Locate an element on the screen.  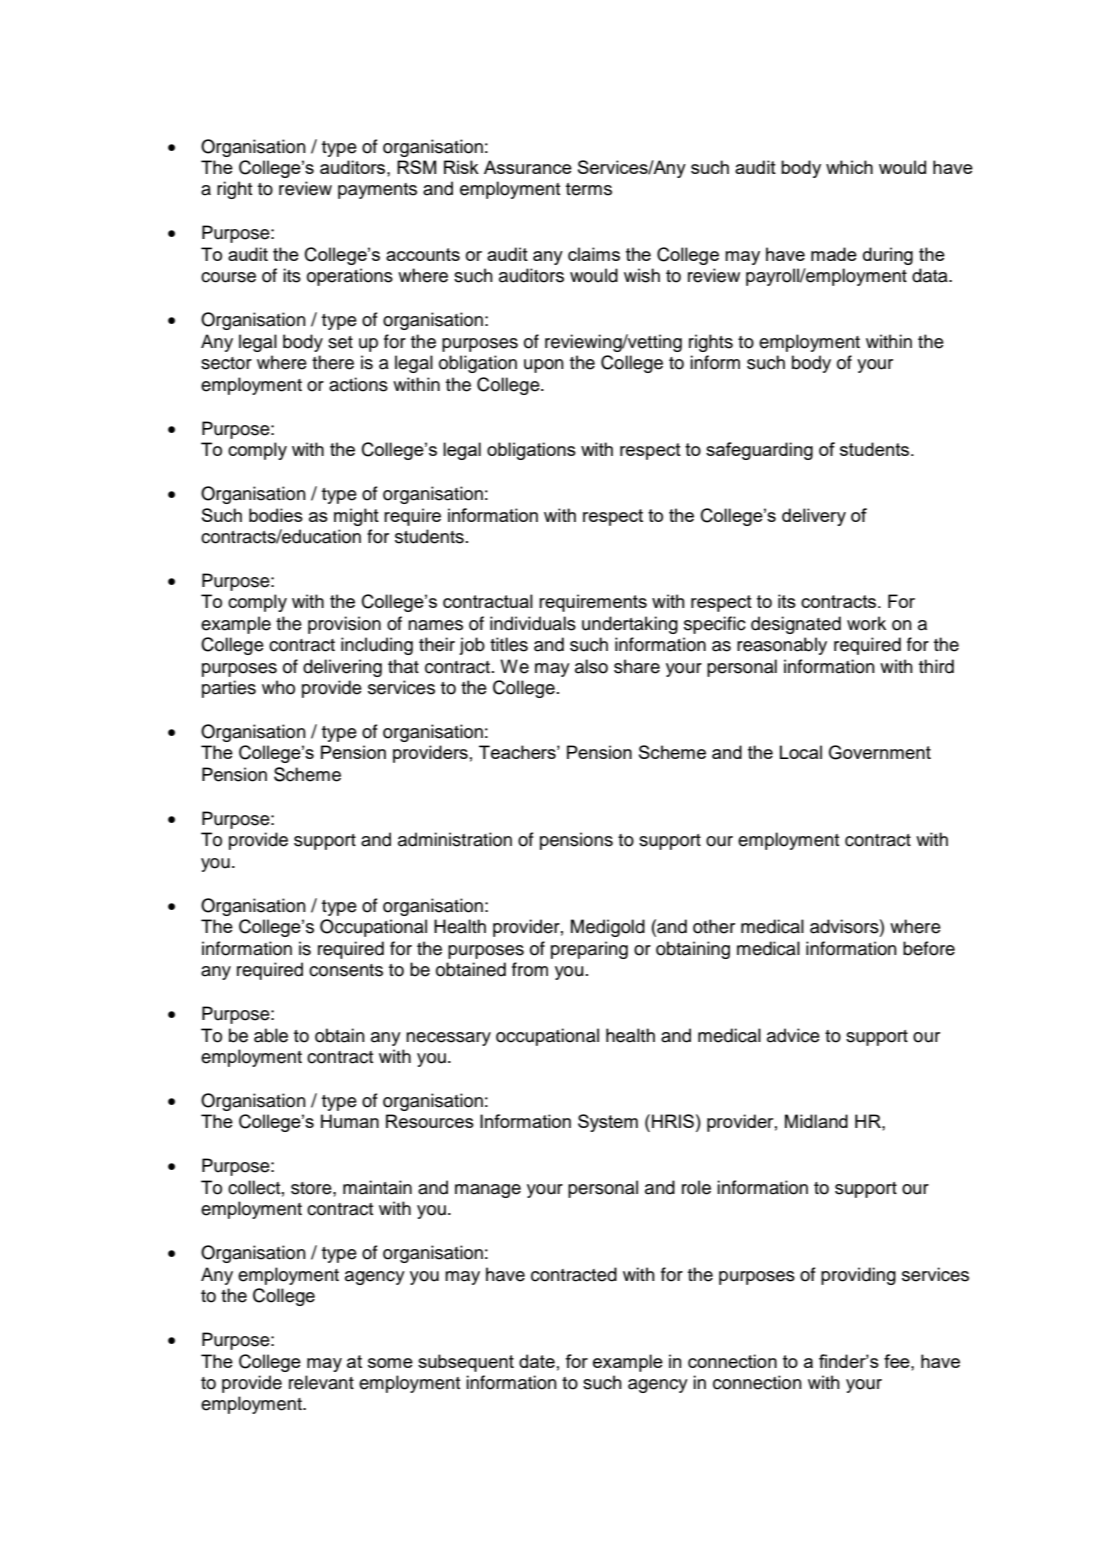
relevant is located at coordinates (321, 1382).
